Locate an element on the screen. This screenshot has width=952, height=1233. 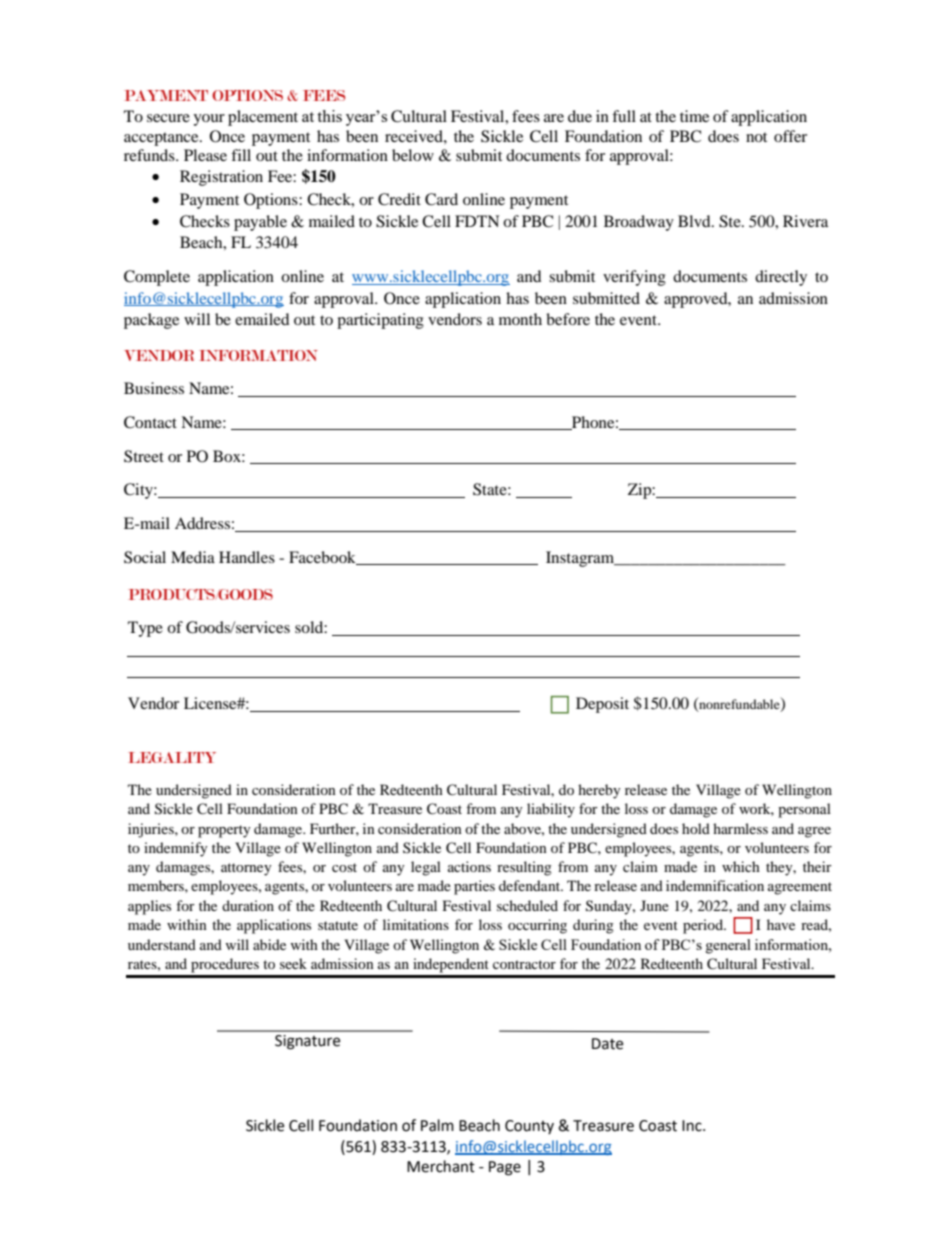
Signature is located at coordinates (307, 1042).
